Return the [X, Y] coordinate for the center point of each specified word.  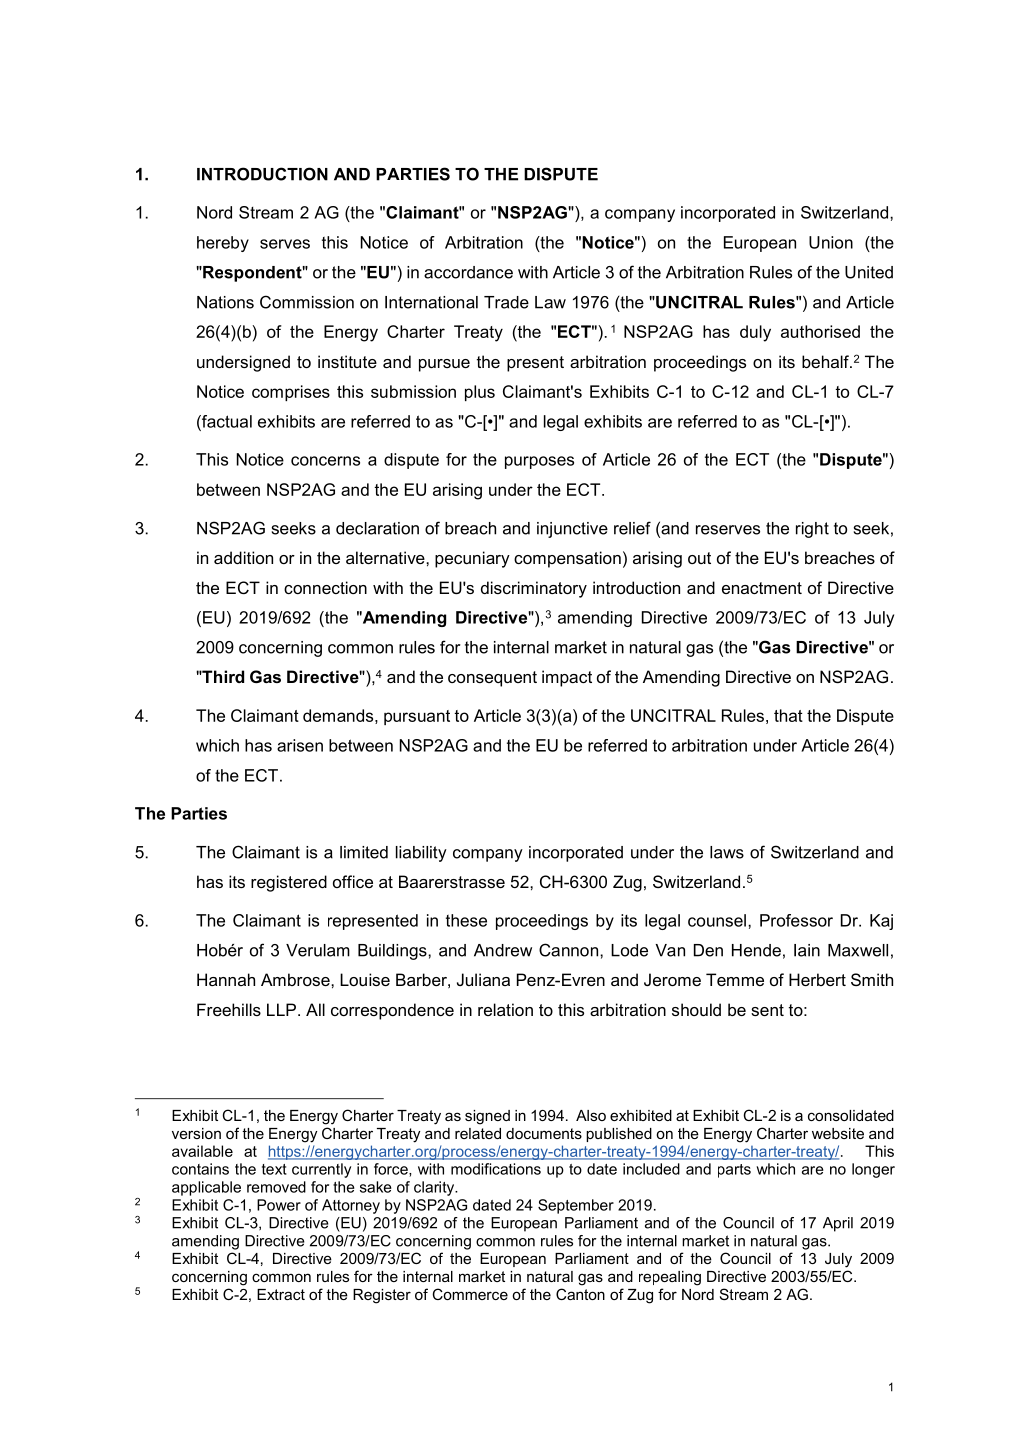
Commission [307, 302]
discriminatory [534, 589]
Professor [796, 920]
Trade [506, 302]
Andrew [503, 950]
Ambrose [296, 979]
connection [325, 587]
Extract [281, 1294]
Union [831, 242]
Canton [580, 1294]
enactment [762, 588]
